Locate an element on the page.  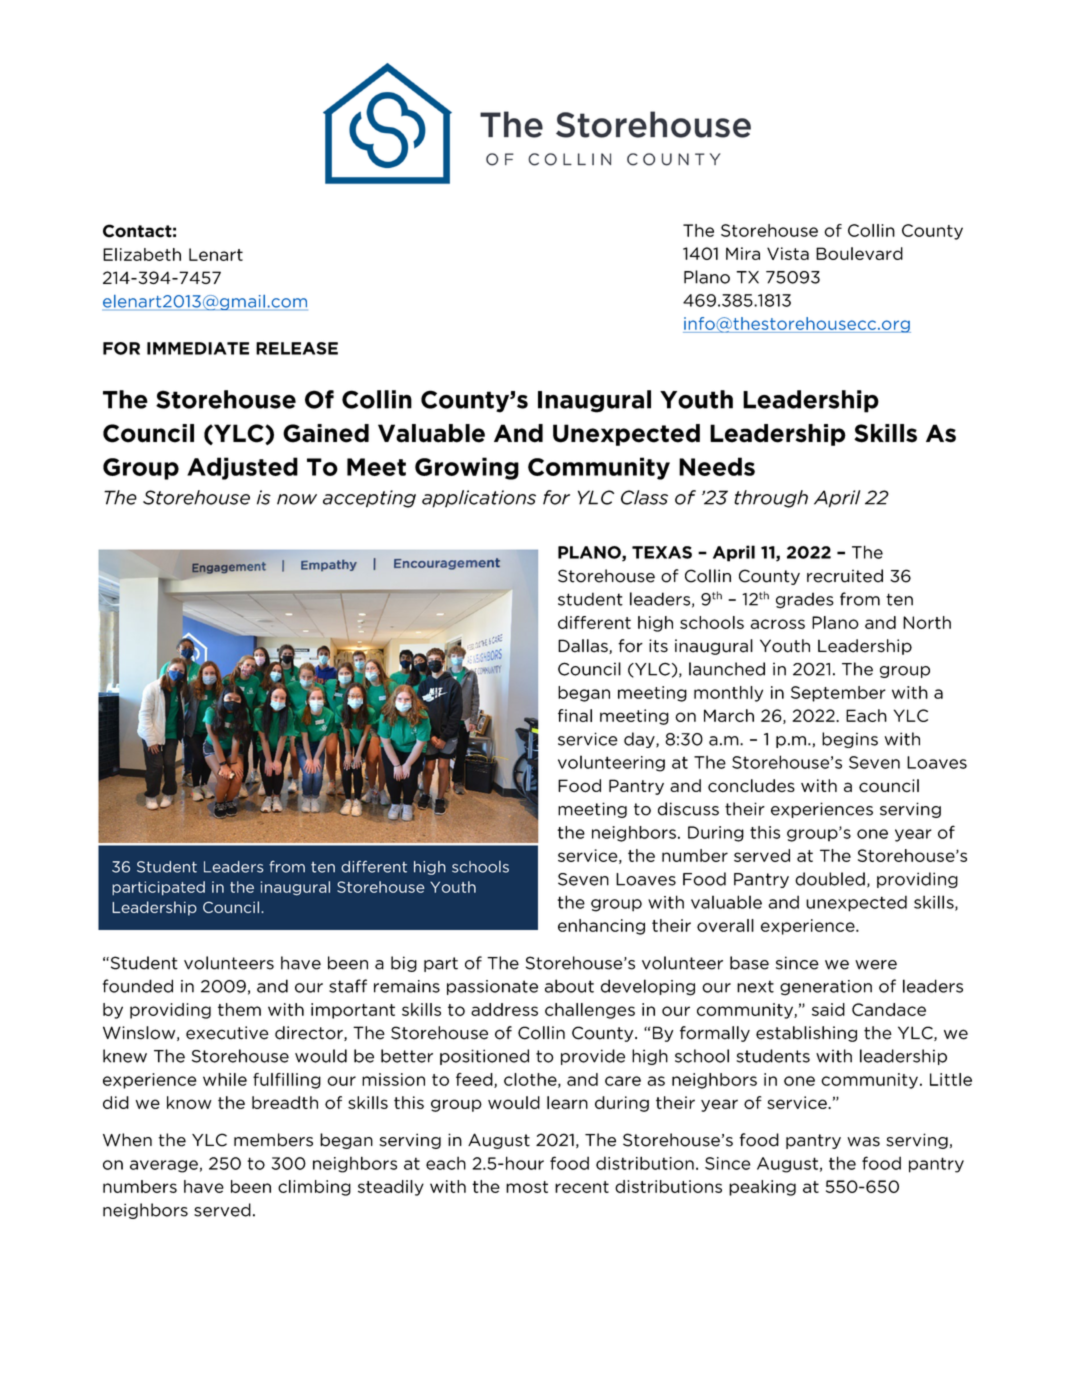
accepting is located at coordinates (369, 499).
